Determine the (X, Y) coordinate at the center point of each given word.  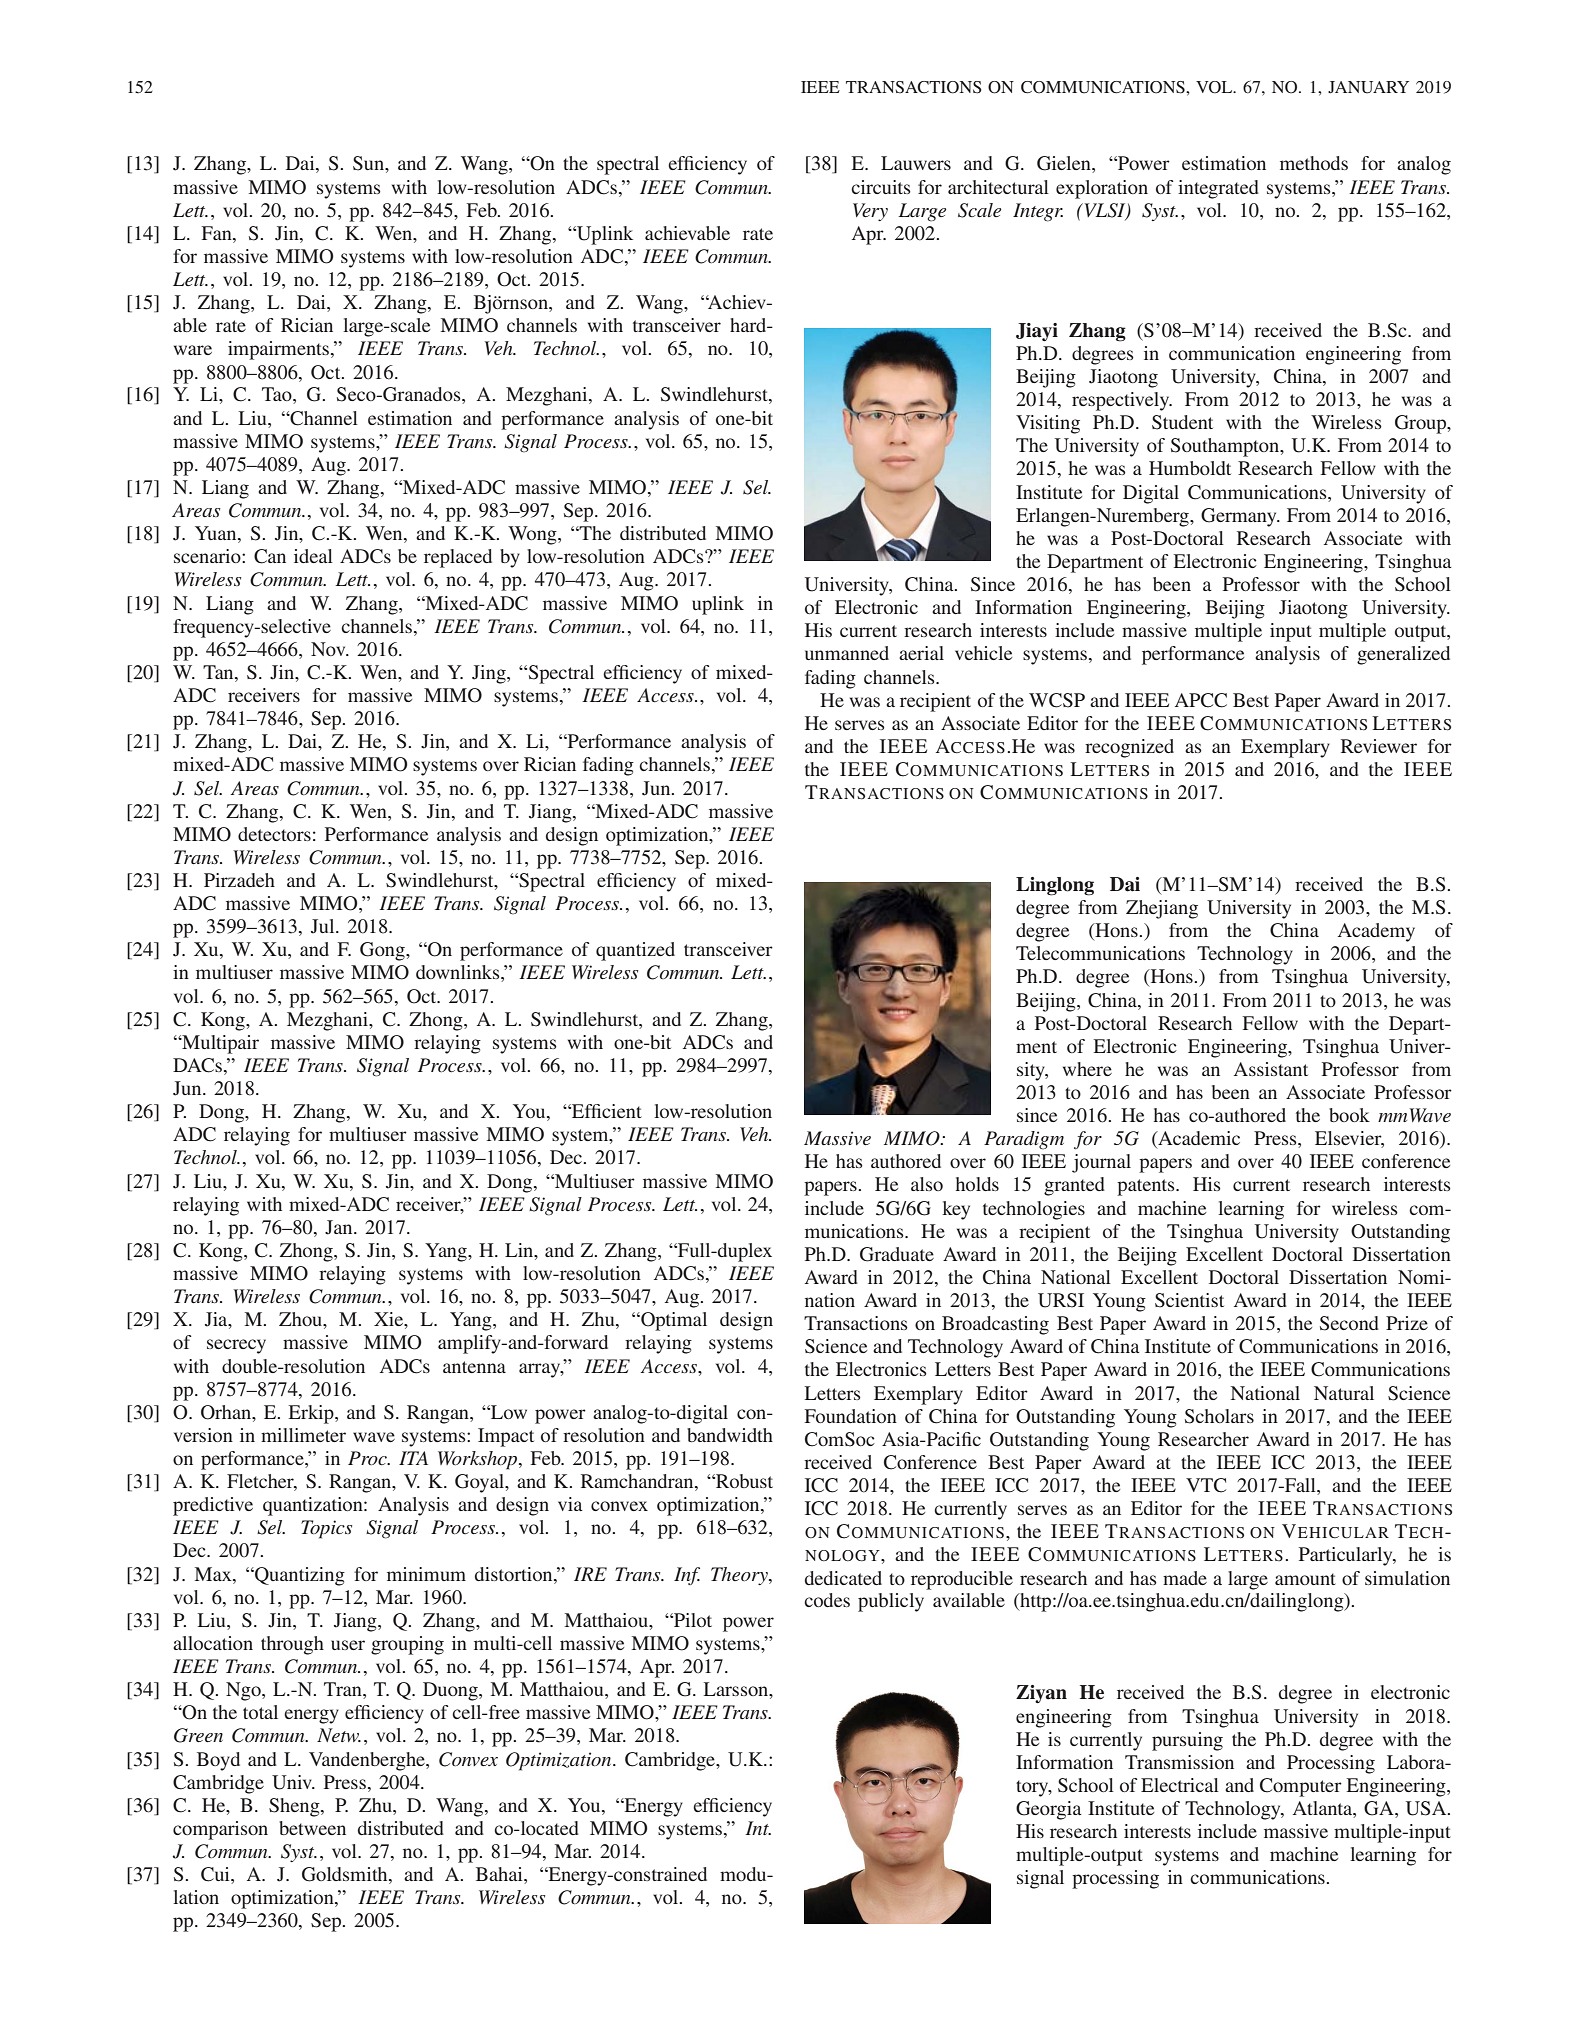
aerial (921, 653)
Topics (326, 1529)
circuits (881, 187)
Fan (218, 233)
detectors (274, 834)
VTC (1206, 1485)
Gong (383, 951)
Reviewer (1379, 746)
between (312, 1828)
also (927, 1184)
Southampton (1226, 447)
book (1349, 1115)
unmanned (847, 653)
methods (1314, 163)
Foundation (851, 1416)
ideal (313, 556)
